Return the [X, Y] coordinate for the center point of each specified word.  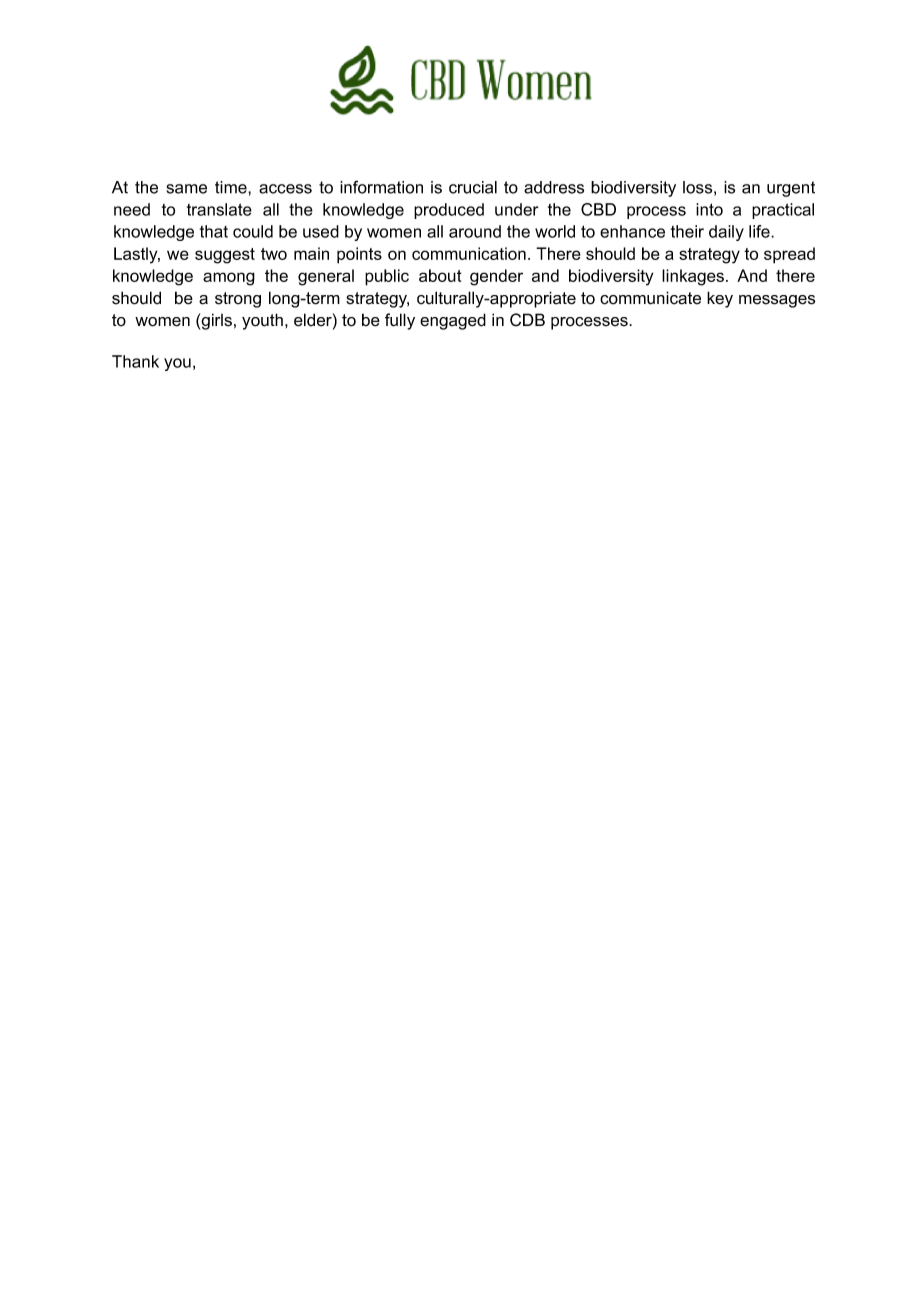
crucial [473, 187]
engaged [453, 321]
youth [262, 321]
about [440, 275]
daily [726, 233]
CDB [527, 320]
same [186, 189]
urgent [791, 189]
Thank [135, 361]
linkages [694, 277]
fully [400, 321]
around [475, 231]
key [720, 299]
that [214, 231]
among [229, 279]
